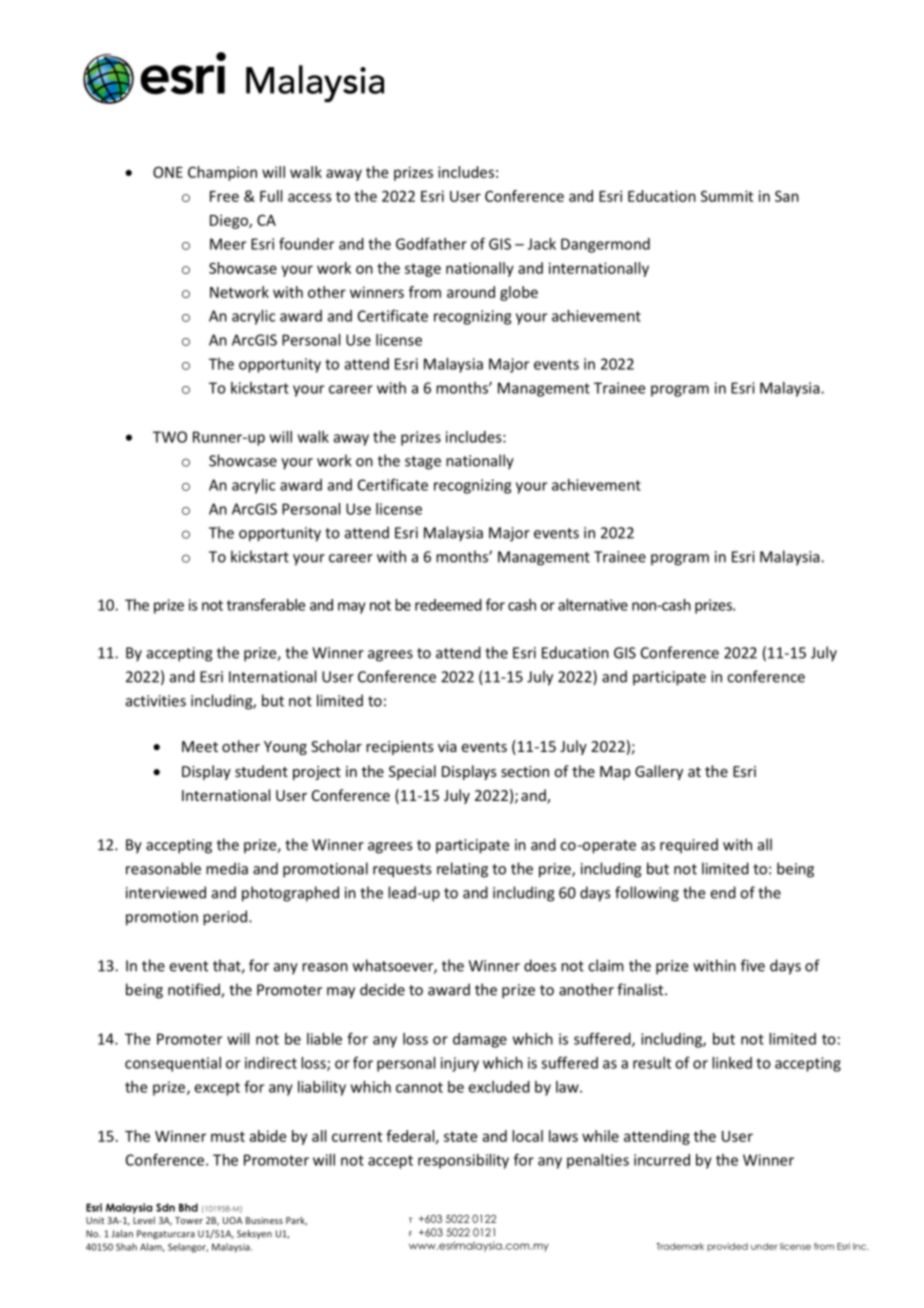  I want to click on responsibility, so click(463, 1161).
